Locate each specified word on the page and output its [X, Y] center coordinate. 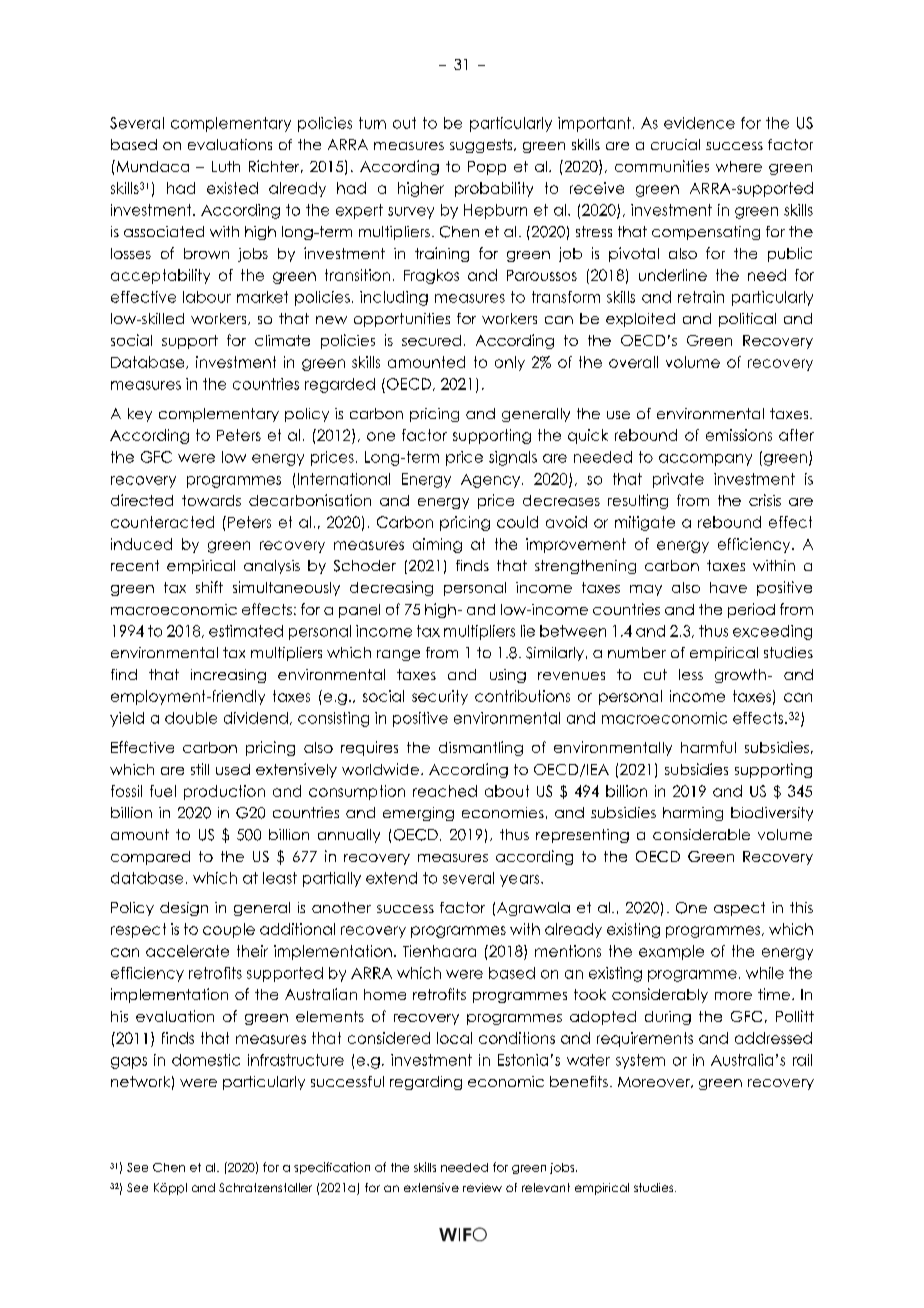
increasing [228, 676]
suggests [482, 146]
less [691, 674]
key [140, 415]
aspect [739, 909]
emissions [739, 435]
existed [232, 188]
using [508, 676]
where [739, 166]
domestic [206, 1060]
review [482, 1187]
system [640, 1061]
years [521, 881]
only [510, 363]
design [184, 909]
